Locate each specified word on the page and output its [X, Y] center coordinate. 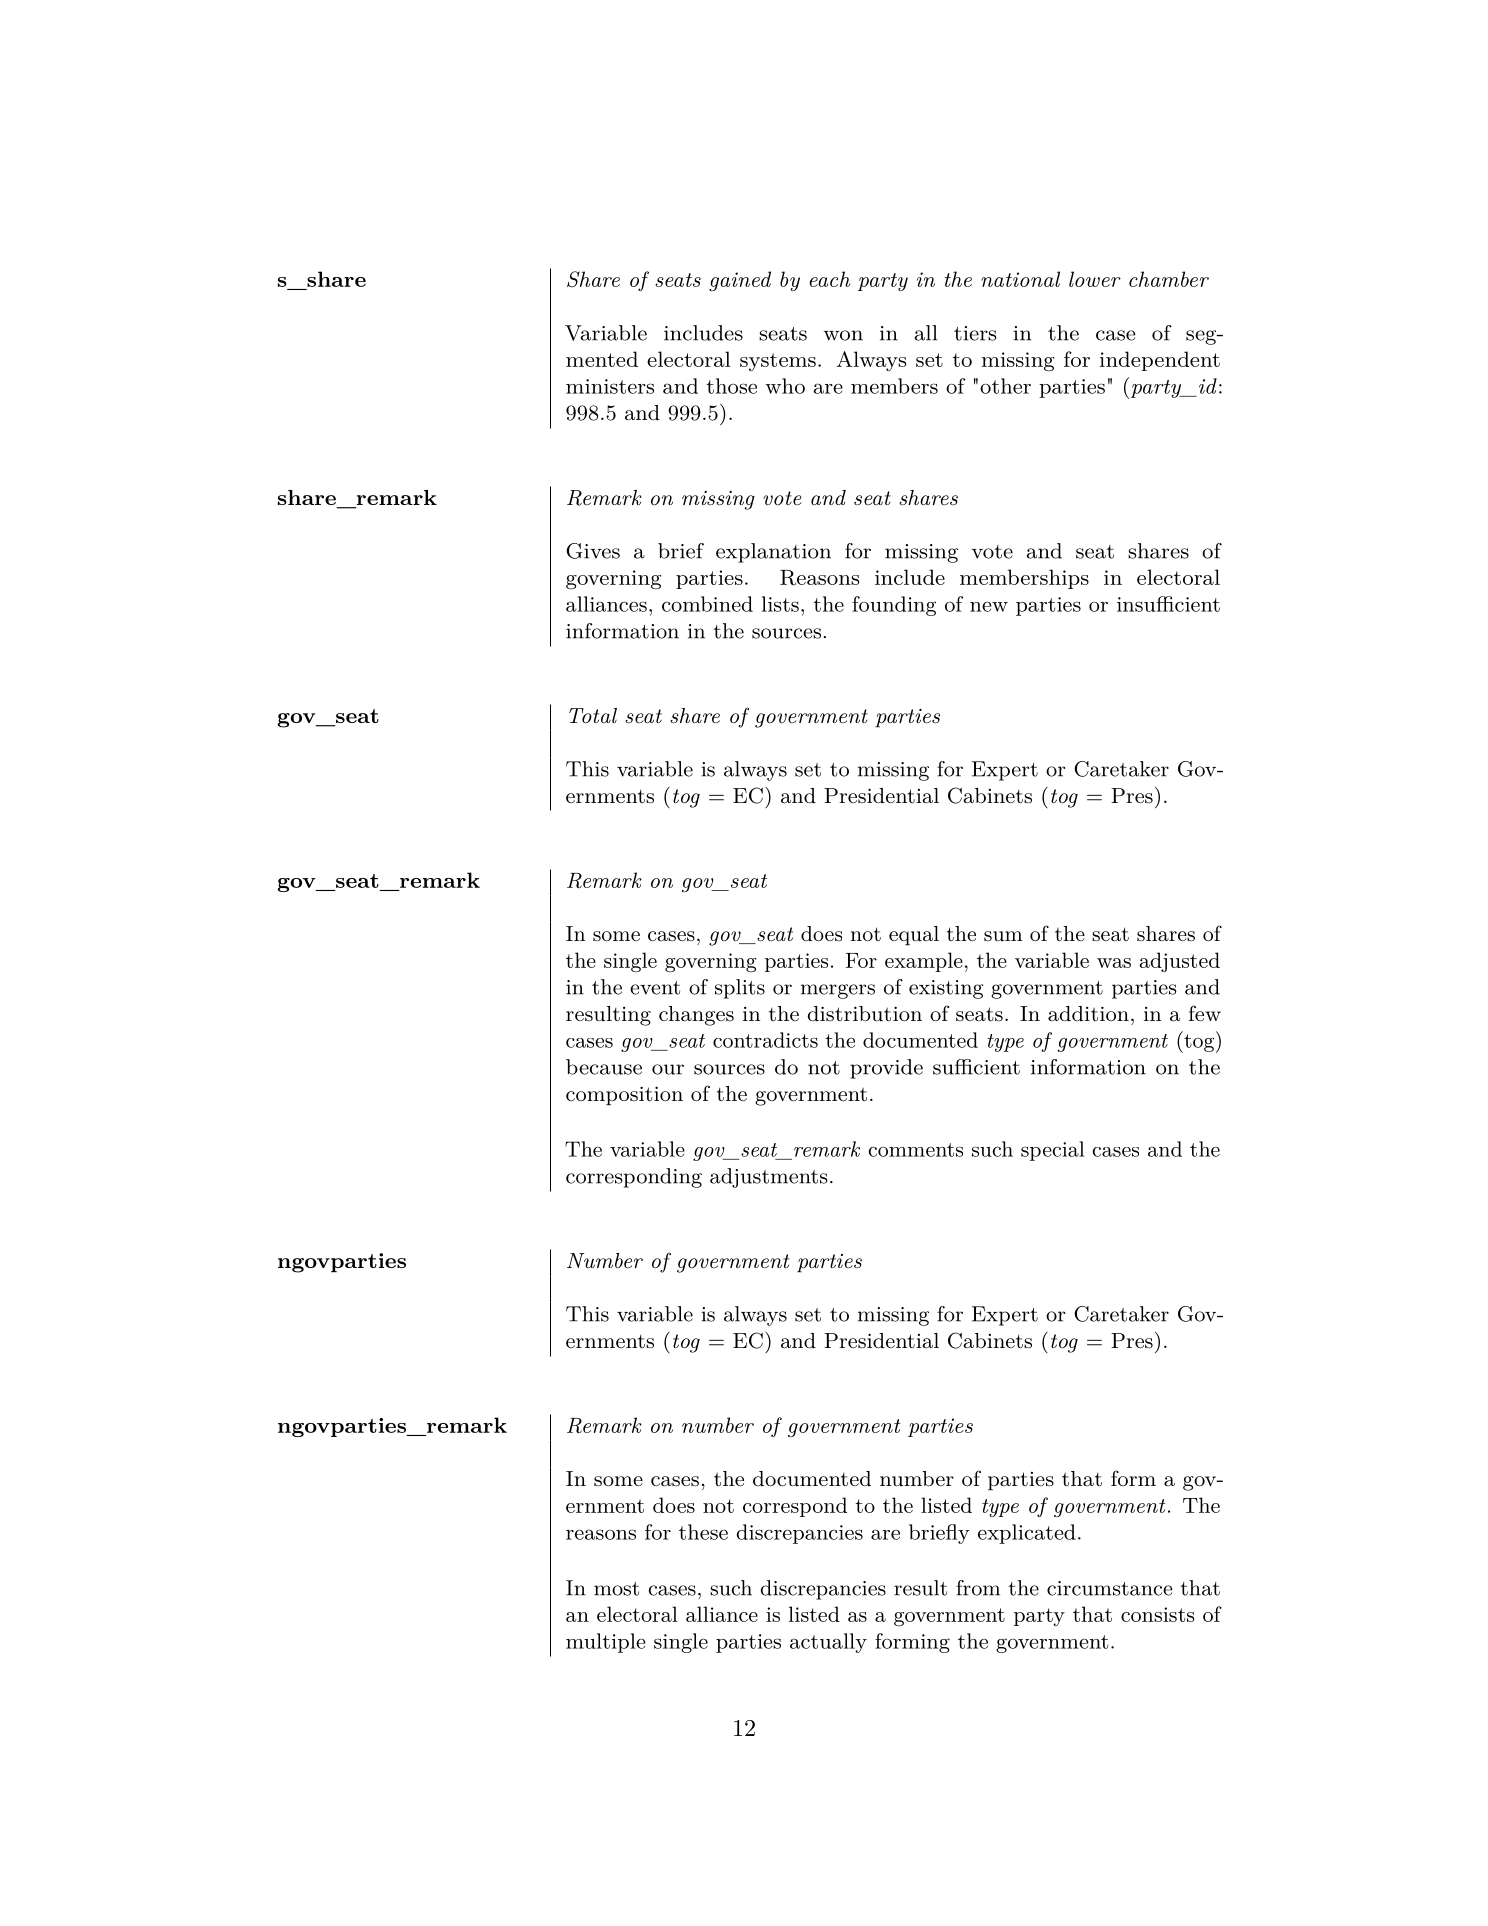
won [843, 335]
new [989, 606]
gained [740, 281]
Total [593, 715]
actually [828, 1643]
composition [624, 1096]
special [1052, 1151]
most [616, 1589]
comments [915, 1150]
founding [894, 606]
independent [1160, 361]
